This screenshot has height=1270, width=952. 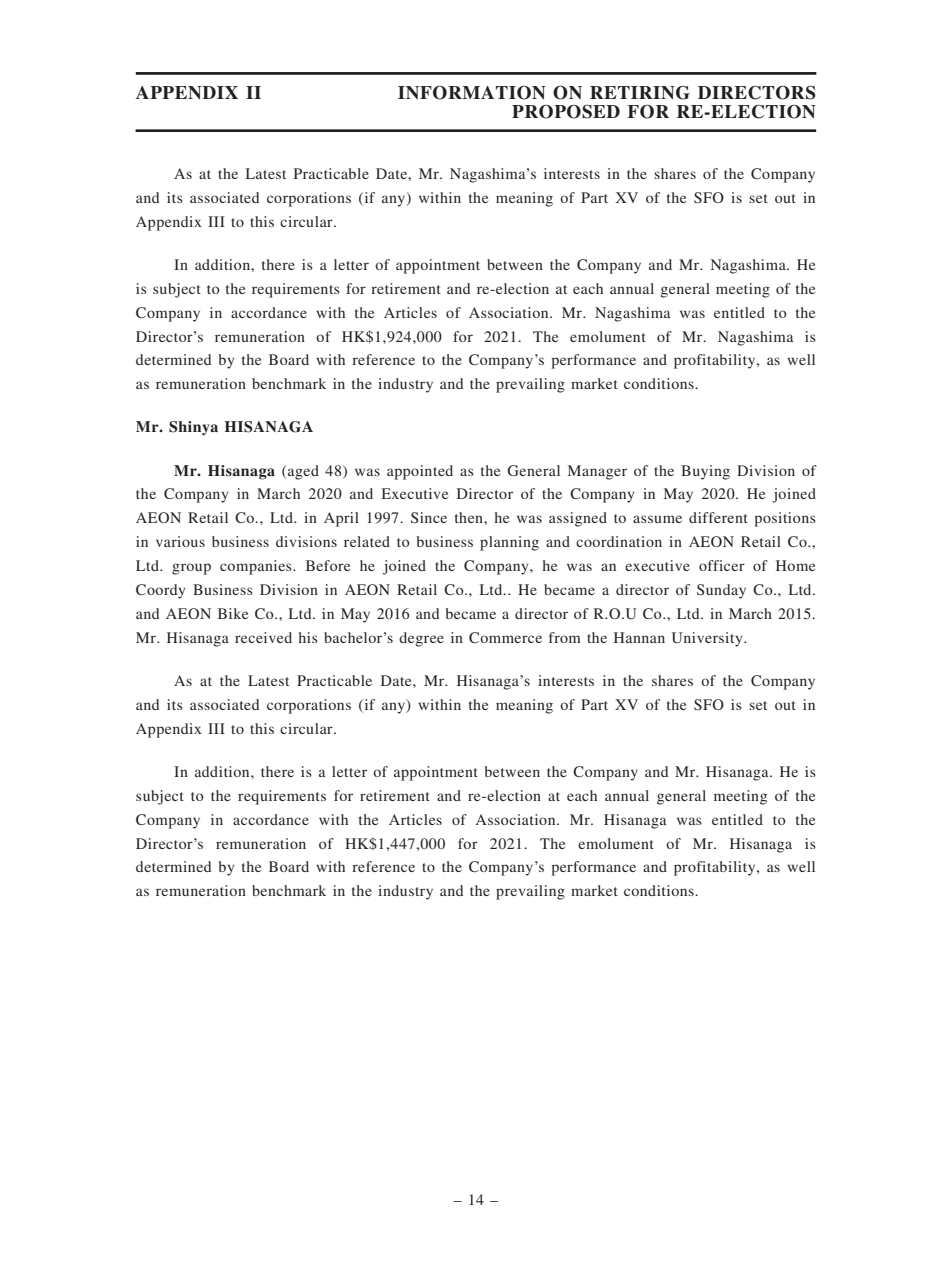 What do you see at coordinates (708, 639) in the screenshot?
I see `University` at bounding box center [708, 639].
